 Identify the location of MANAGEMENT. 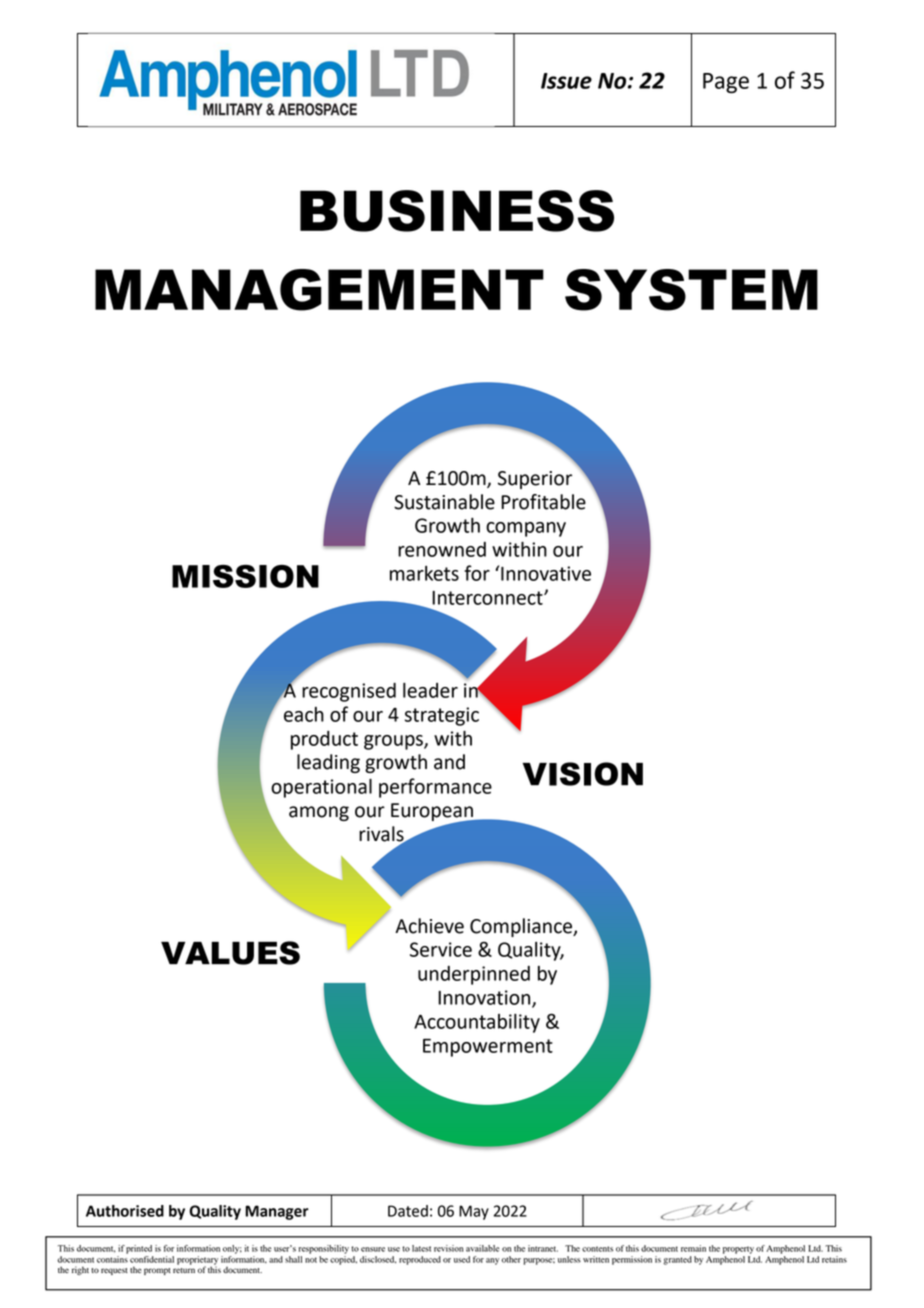
(319, 290).
